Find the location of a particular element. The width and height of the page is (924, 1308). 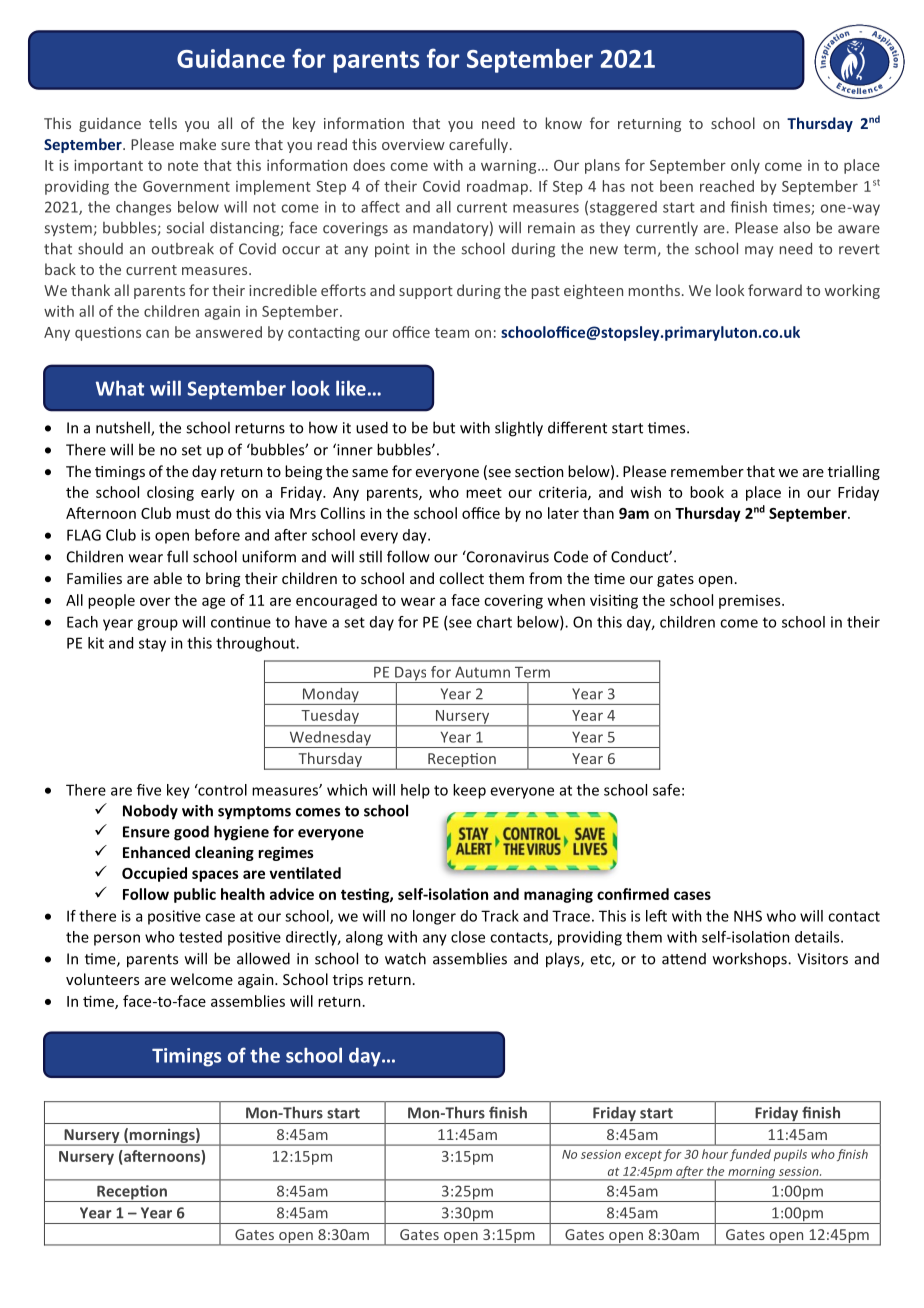

five is located at coordinates (149, 790).
